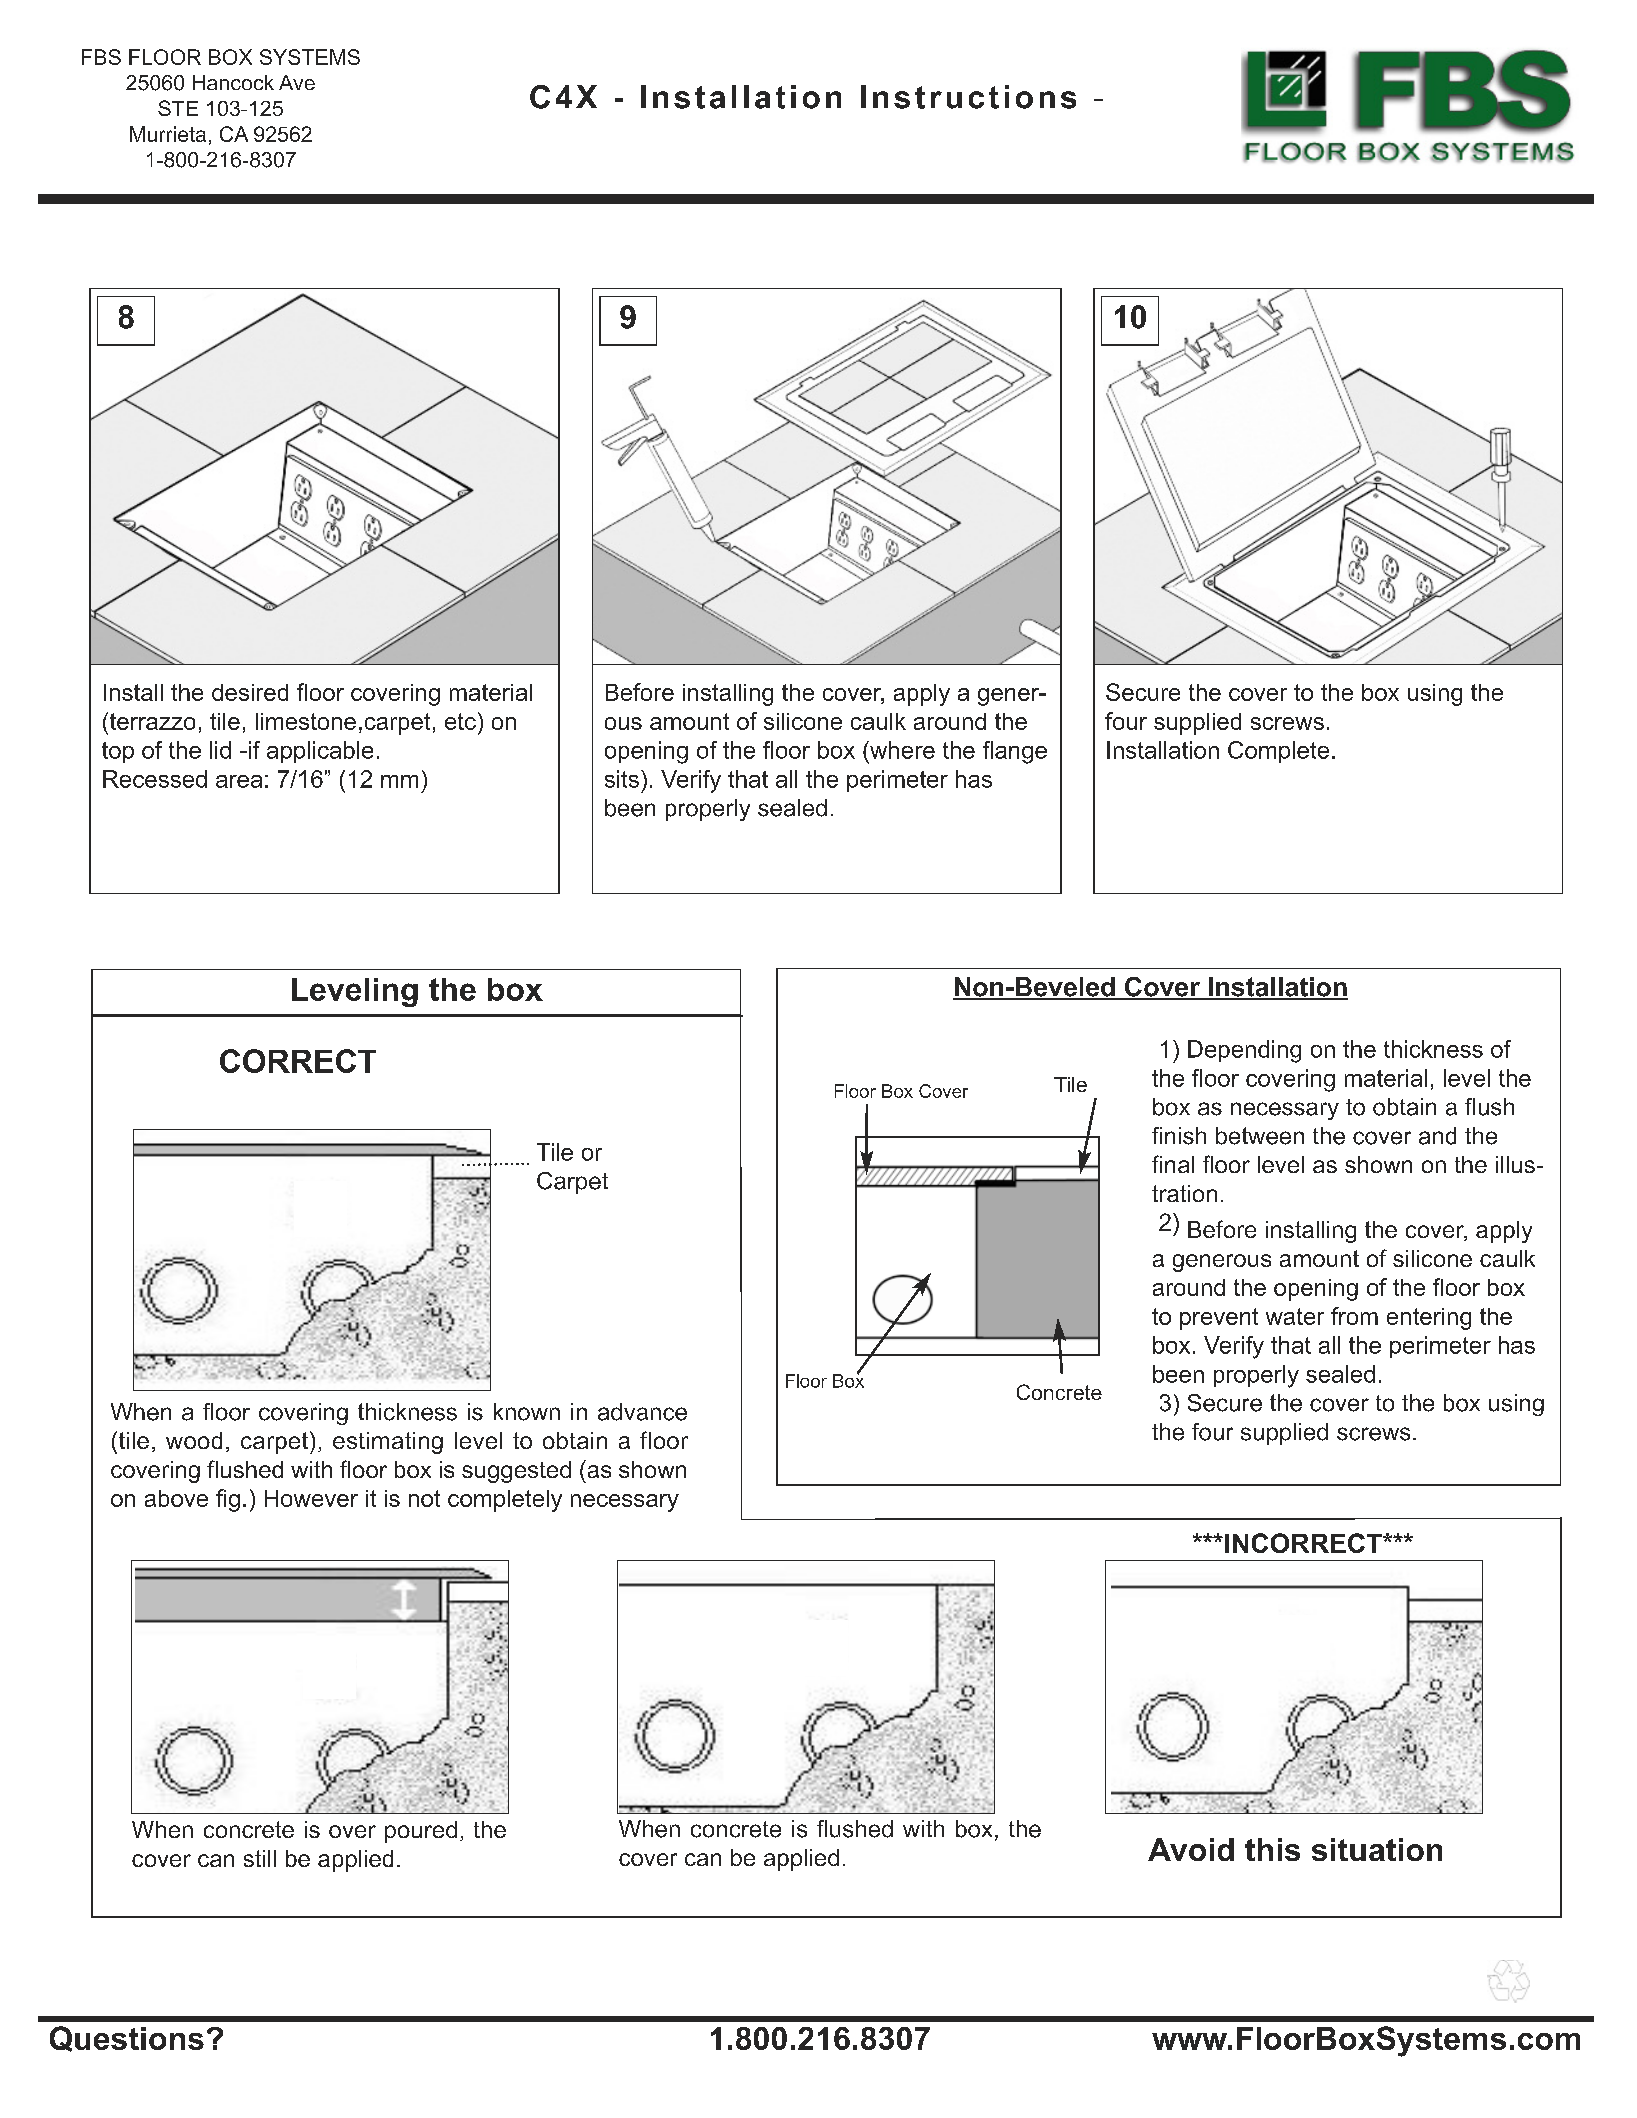 This screenshot has height=2118, width=1637. Describe the element at coordinates (127, 2039) in the screenshot. I see `Questions` at that location.
